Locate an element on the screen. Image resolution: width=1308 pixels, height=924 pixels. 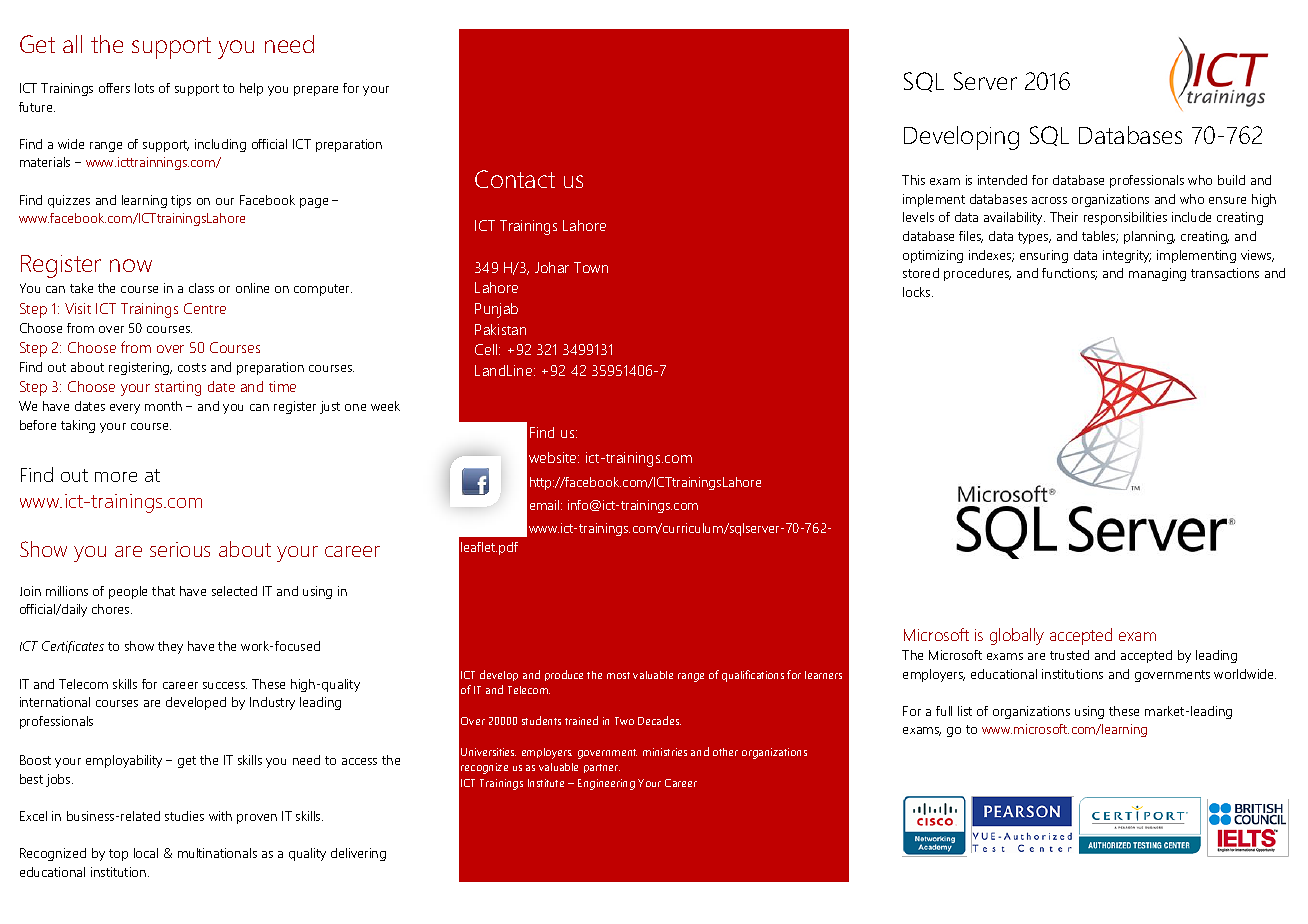
Cell is located at coordinates (487, 349).
